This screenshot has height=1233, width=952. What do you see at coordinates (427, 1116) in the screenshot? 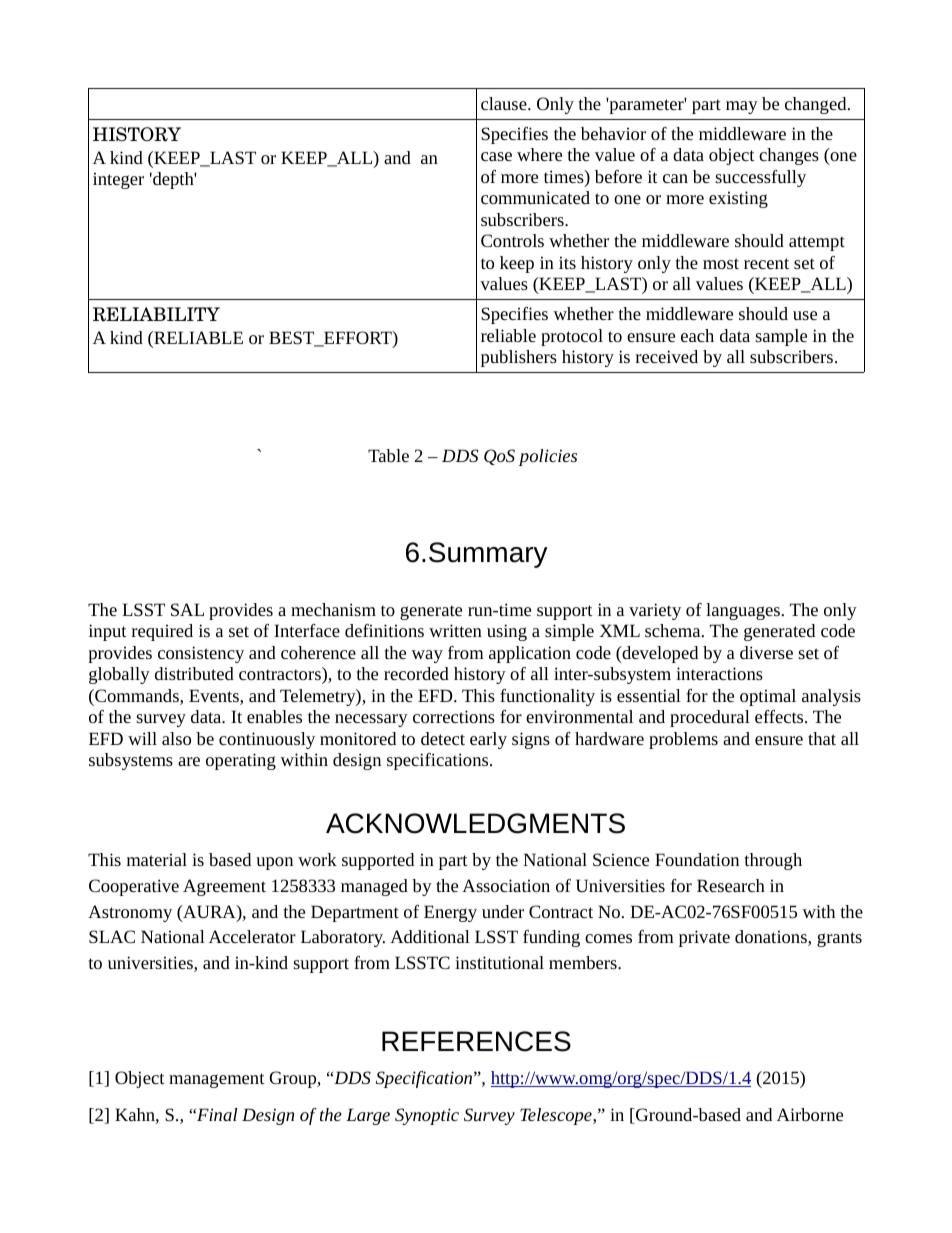
I see `Synoptic` at bounding box center [427, 1116].
